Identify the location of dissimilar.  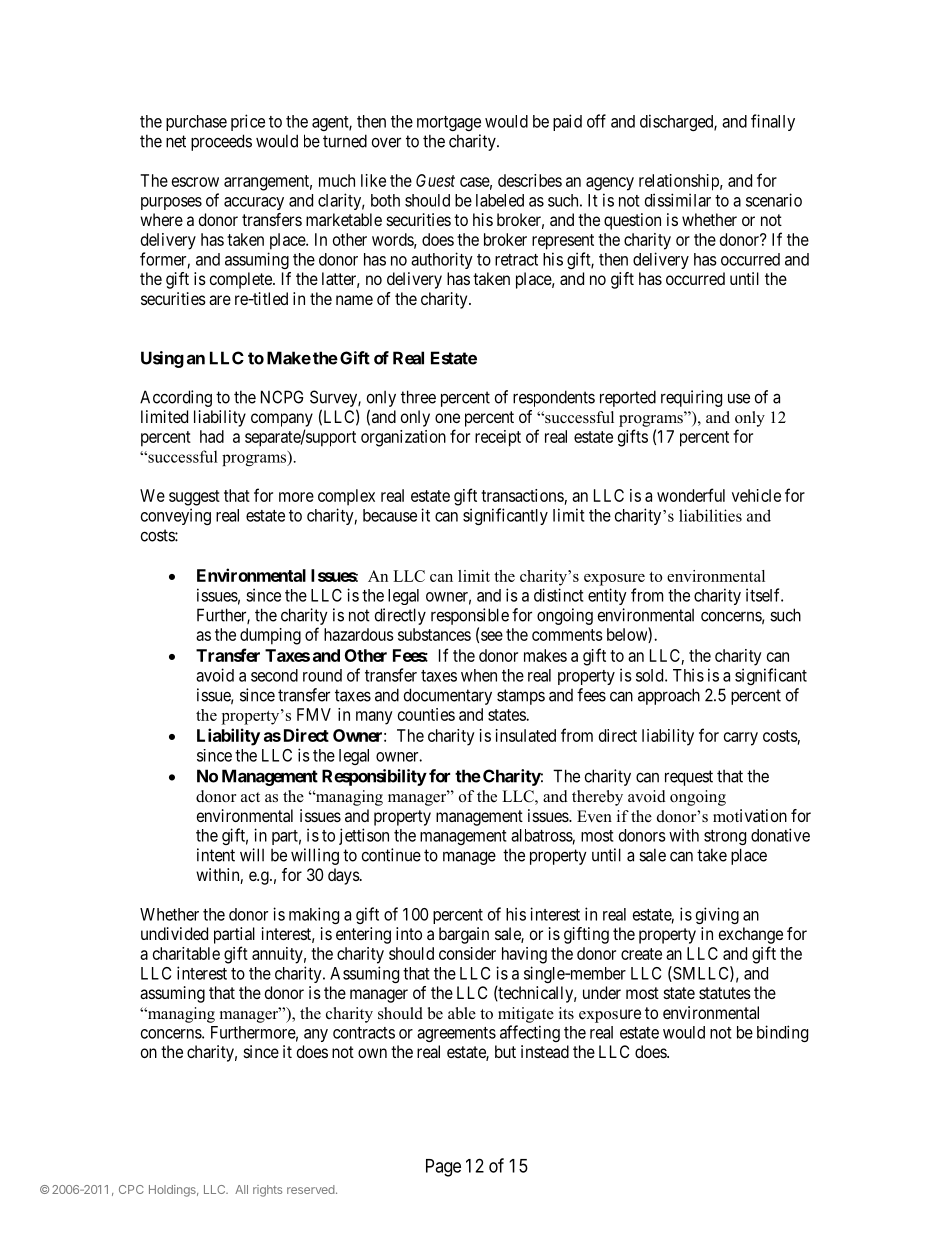
(678, 200).
